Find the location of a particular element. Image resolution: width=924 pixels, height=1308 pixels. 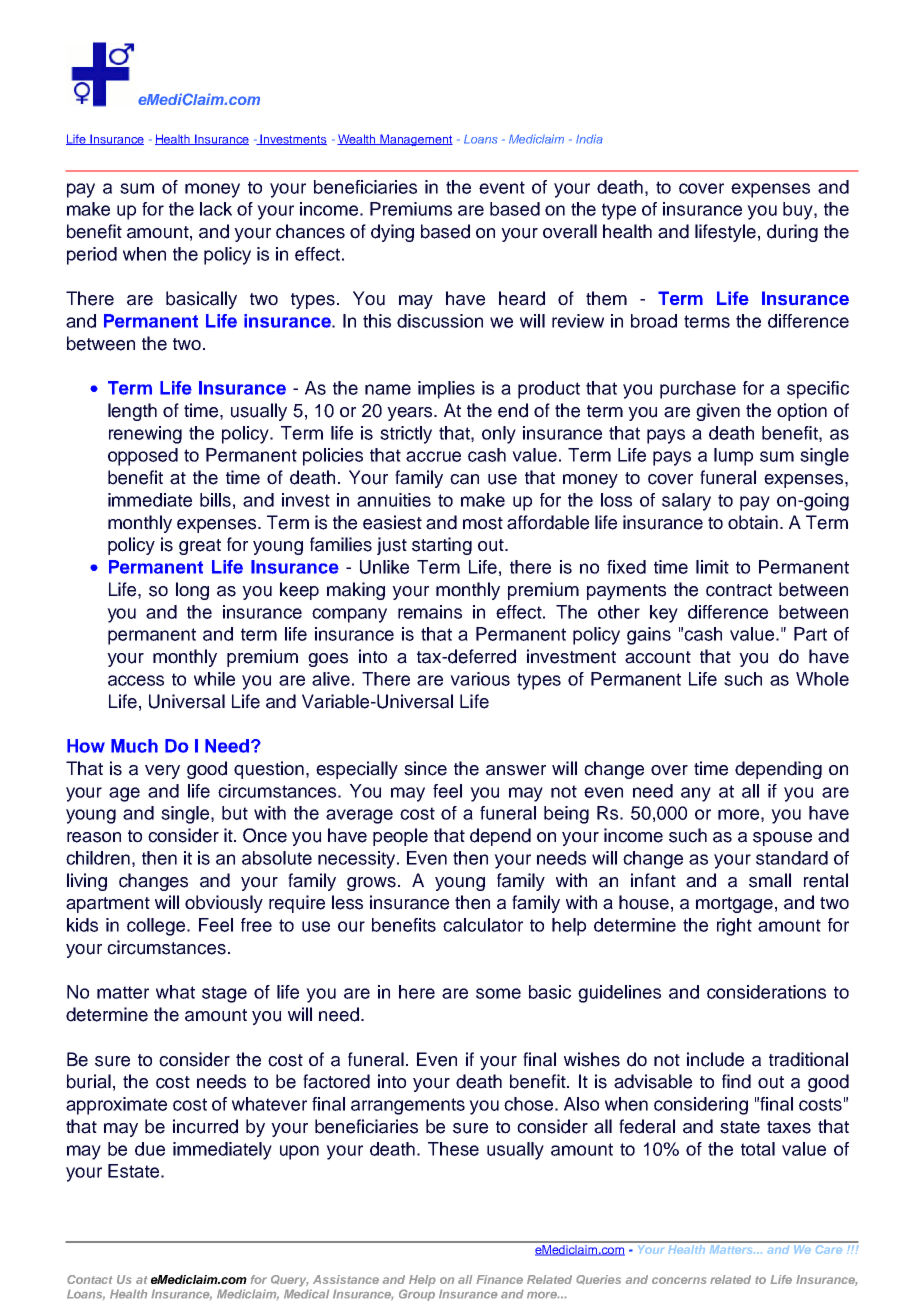

Contact is located at coordinates (90, 1279).
